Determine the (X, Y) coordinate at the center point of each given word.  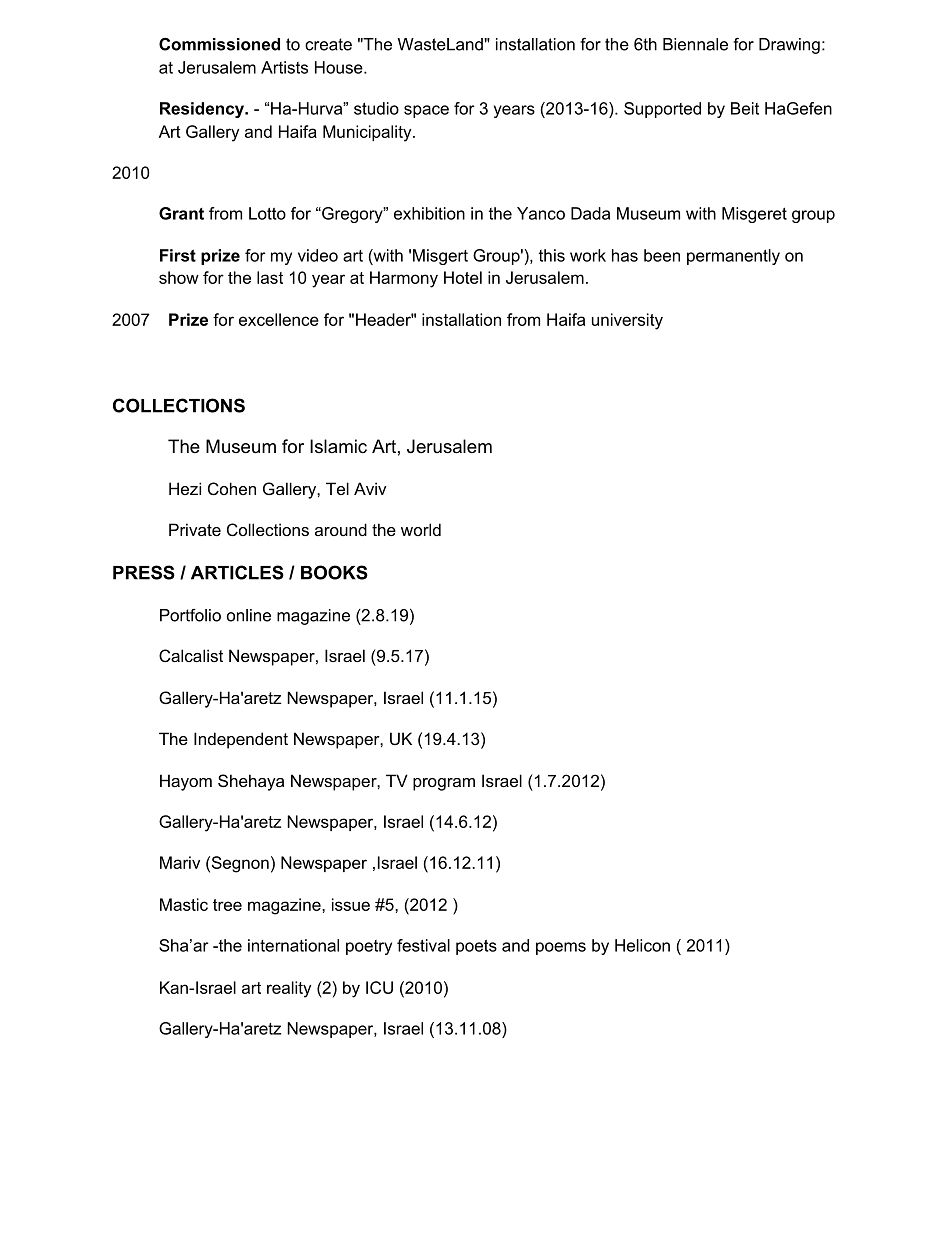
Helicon (642, 945)
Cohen (232, 488)
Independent (241, 740)
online (249, 615)
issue (351, 904)
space (426, 111)
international (293, 945)
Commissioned (219, 44)
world (421, 529)
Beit (745, 108)
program (444, 784)
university (627, 321)
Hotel (463, 277)
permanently (733, 257)
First (178, 255)
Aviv (370, 488)
